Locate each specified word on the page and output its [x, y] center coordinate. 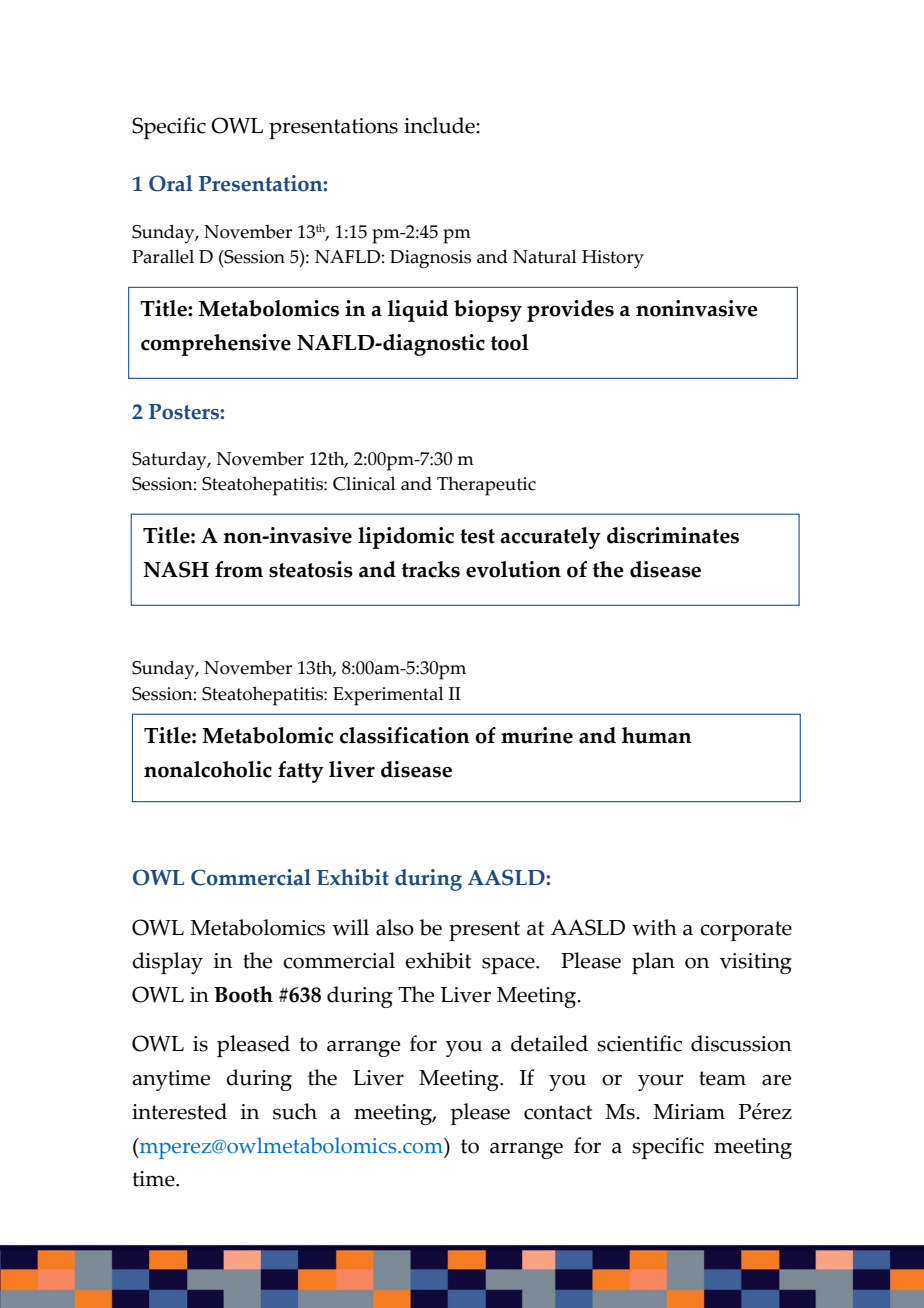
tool [510, 342]
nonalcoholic [208, 769]
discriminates [673, 535]
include [440, 125]
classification [405, 735]
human [657, 735]
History [613, 259]
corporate [746, 931]
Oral [171, 183]
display [167, 963]
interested [179, 1111]
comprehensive [216, 345]
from [239, 569]
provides [570, 311]
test [477, 536]
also [395, 927]
